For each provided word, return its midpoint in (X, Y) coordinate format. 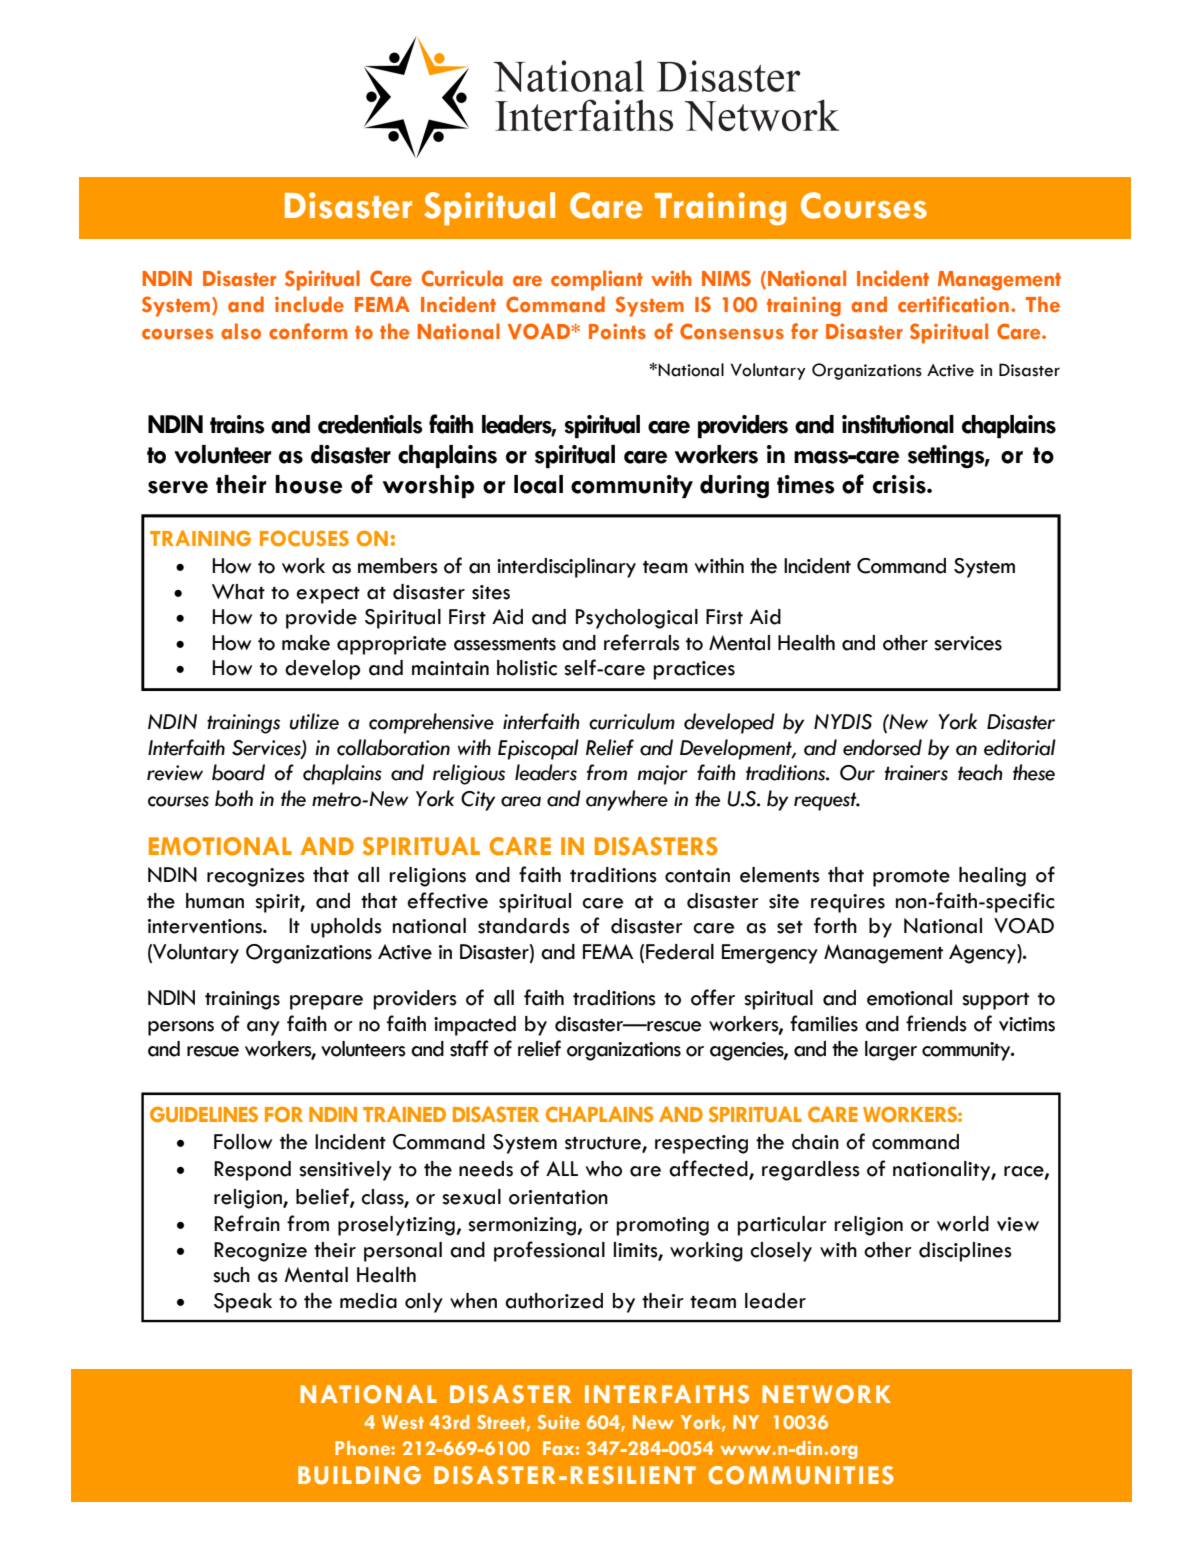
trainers (916, 773)
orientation (558, 1197)
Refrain (247, 1223)
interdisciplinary (566, 568)
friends (936, 1023)
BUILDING (359, 1475)
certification (953, 304)
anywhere (627, 800)
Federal (680, 952)
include (309, 304)
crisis (900, 484)
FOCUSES (304, 538)
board (238, 772)
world (963, 1224)
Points (617, 331)
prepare (326, 1002)
